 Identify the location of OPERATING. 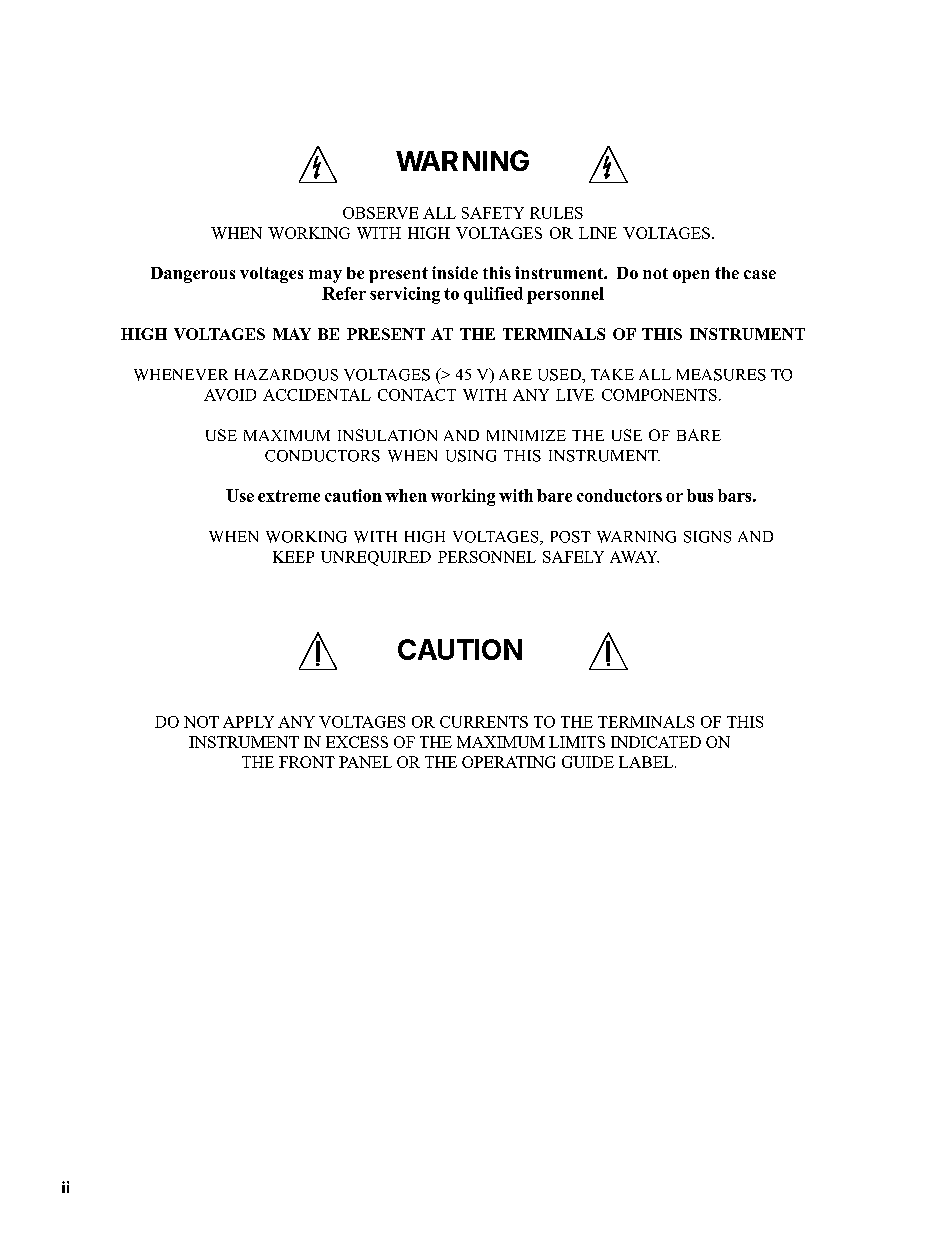
(508, 762).
